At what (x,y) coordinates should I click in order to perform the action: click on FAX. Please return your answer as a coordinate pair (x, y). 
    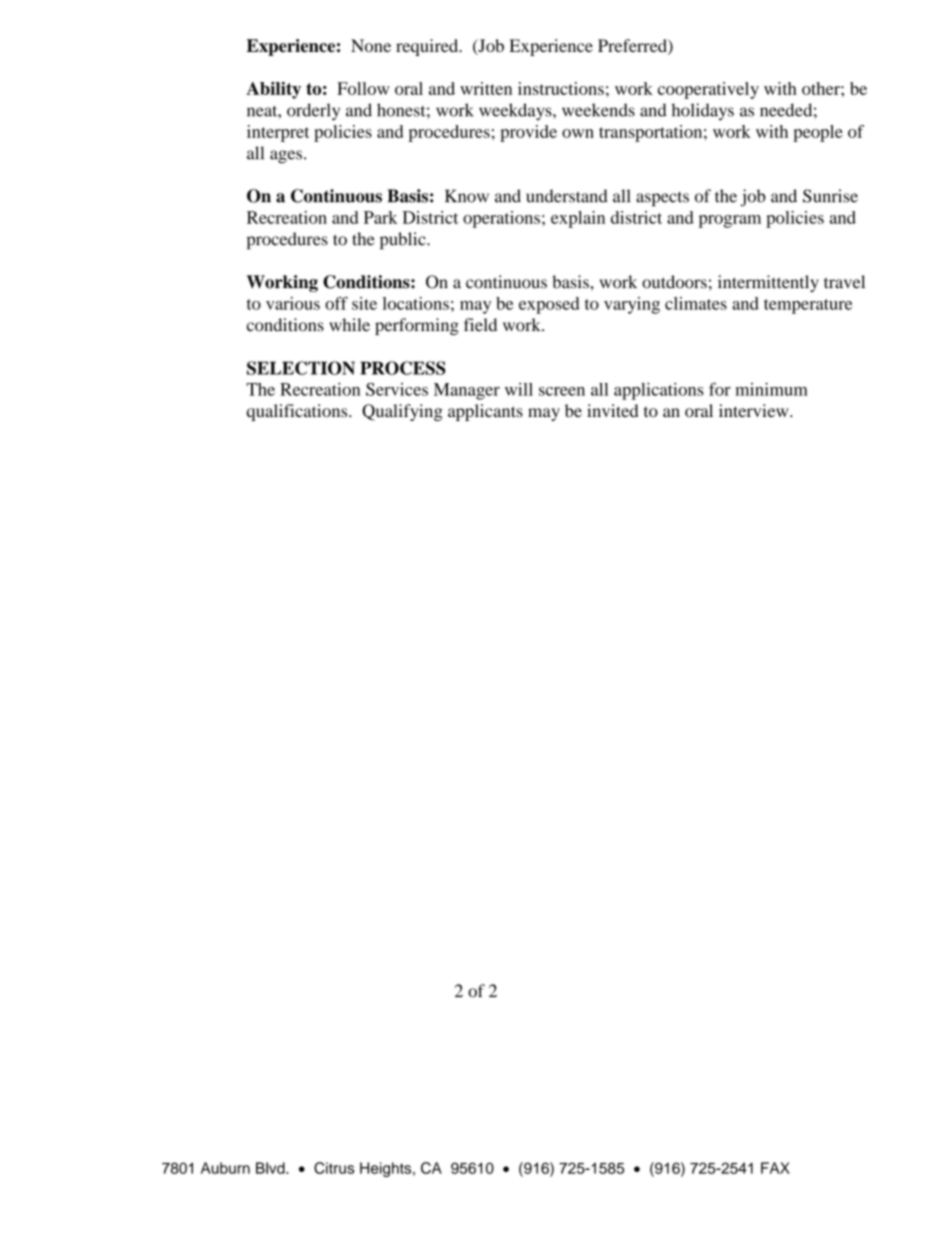
    Looking at the image, I should click on (775, 1168).
